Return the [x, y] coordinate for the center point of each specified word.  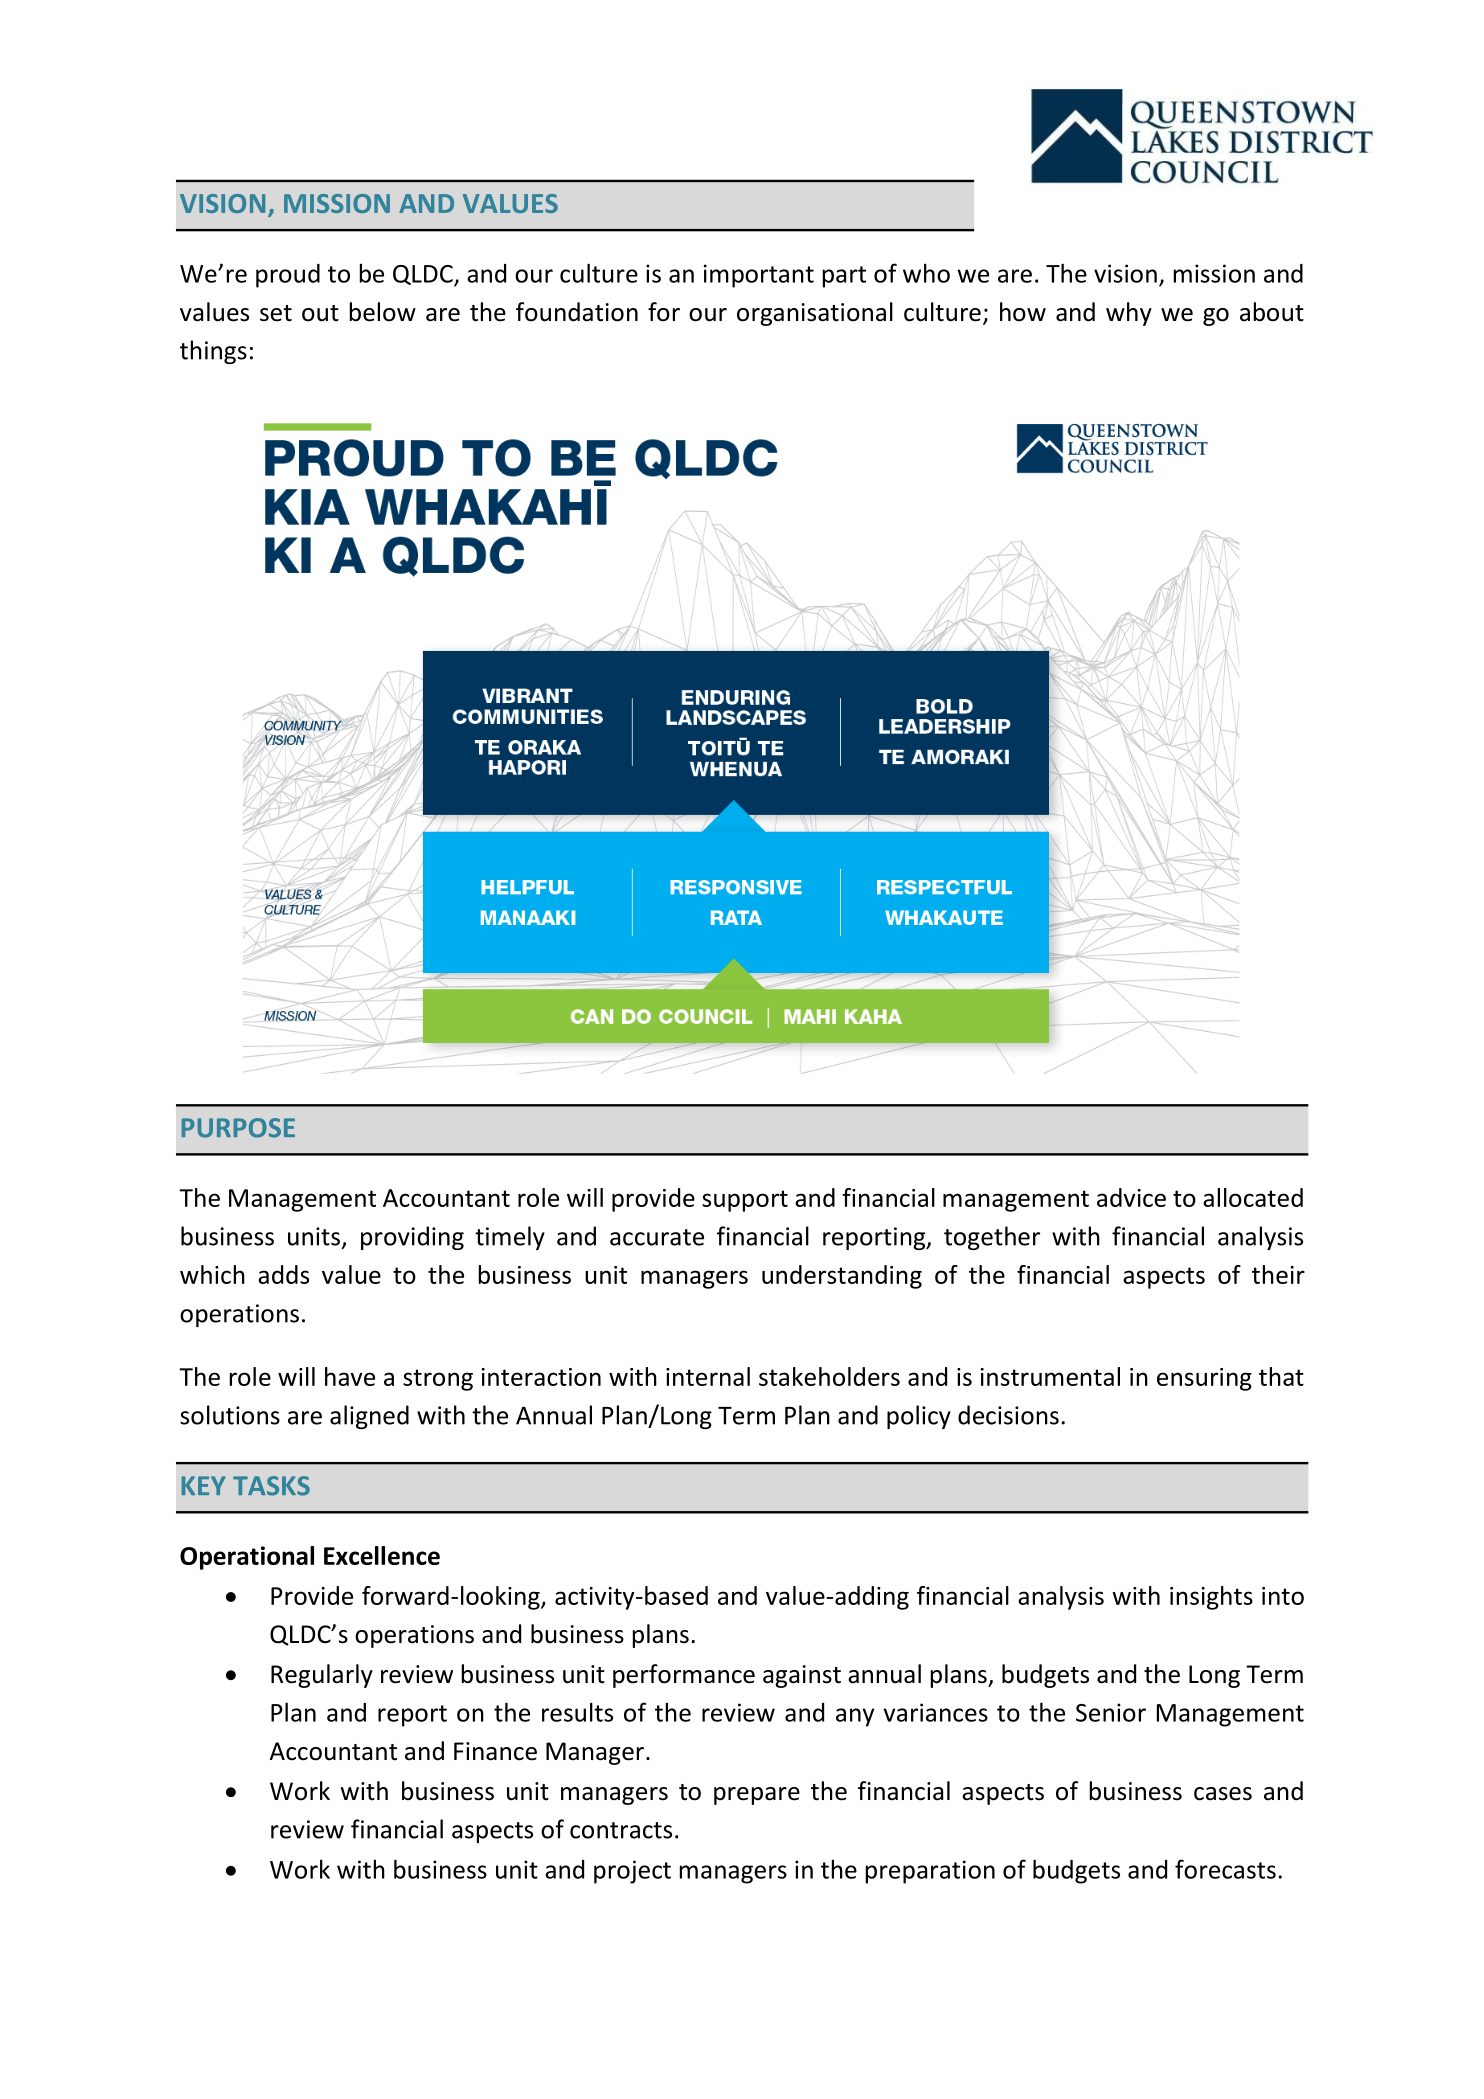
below [383, 312]
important [759, 276]
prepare [757, 1796]
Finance [495, 1751]
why [1129, 314]
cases [1223, 1794]
